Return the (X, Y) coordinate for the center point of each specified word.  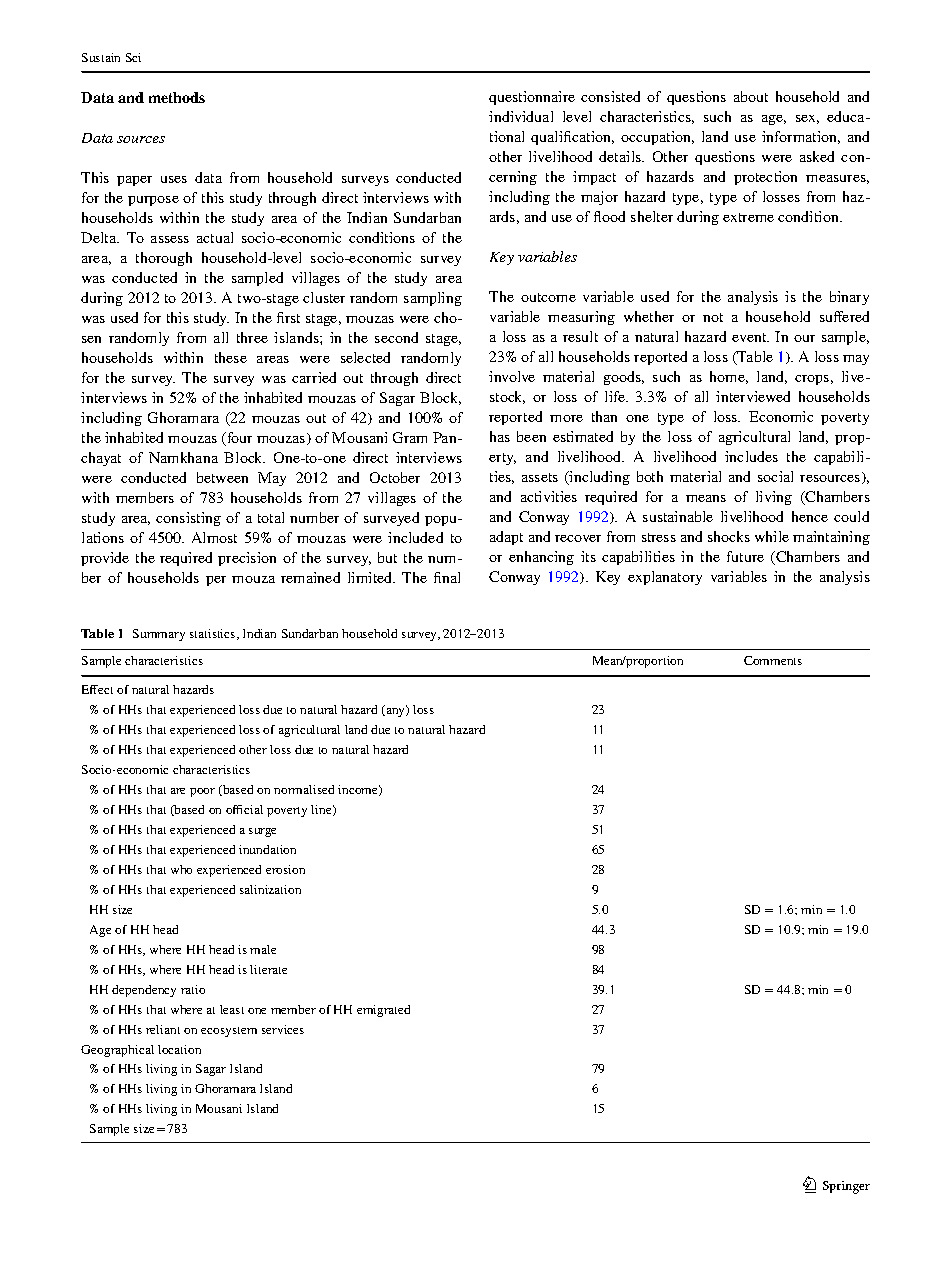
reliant (163, 1029)
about (751, 96)
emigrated (383, 1011)
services (283, 1029)
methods (177, 97)
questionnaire (532, 98)
